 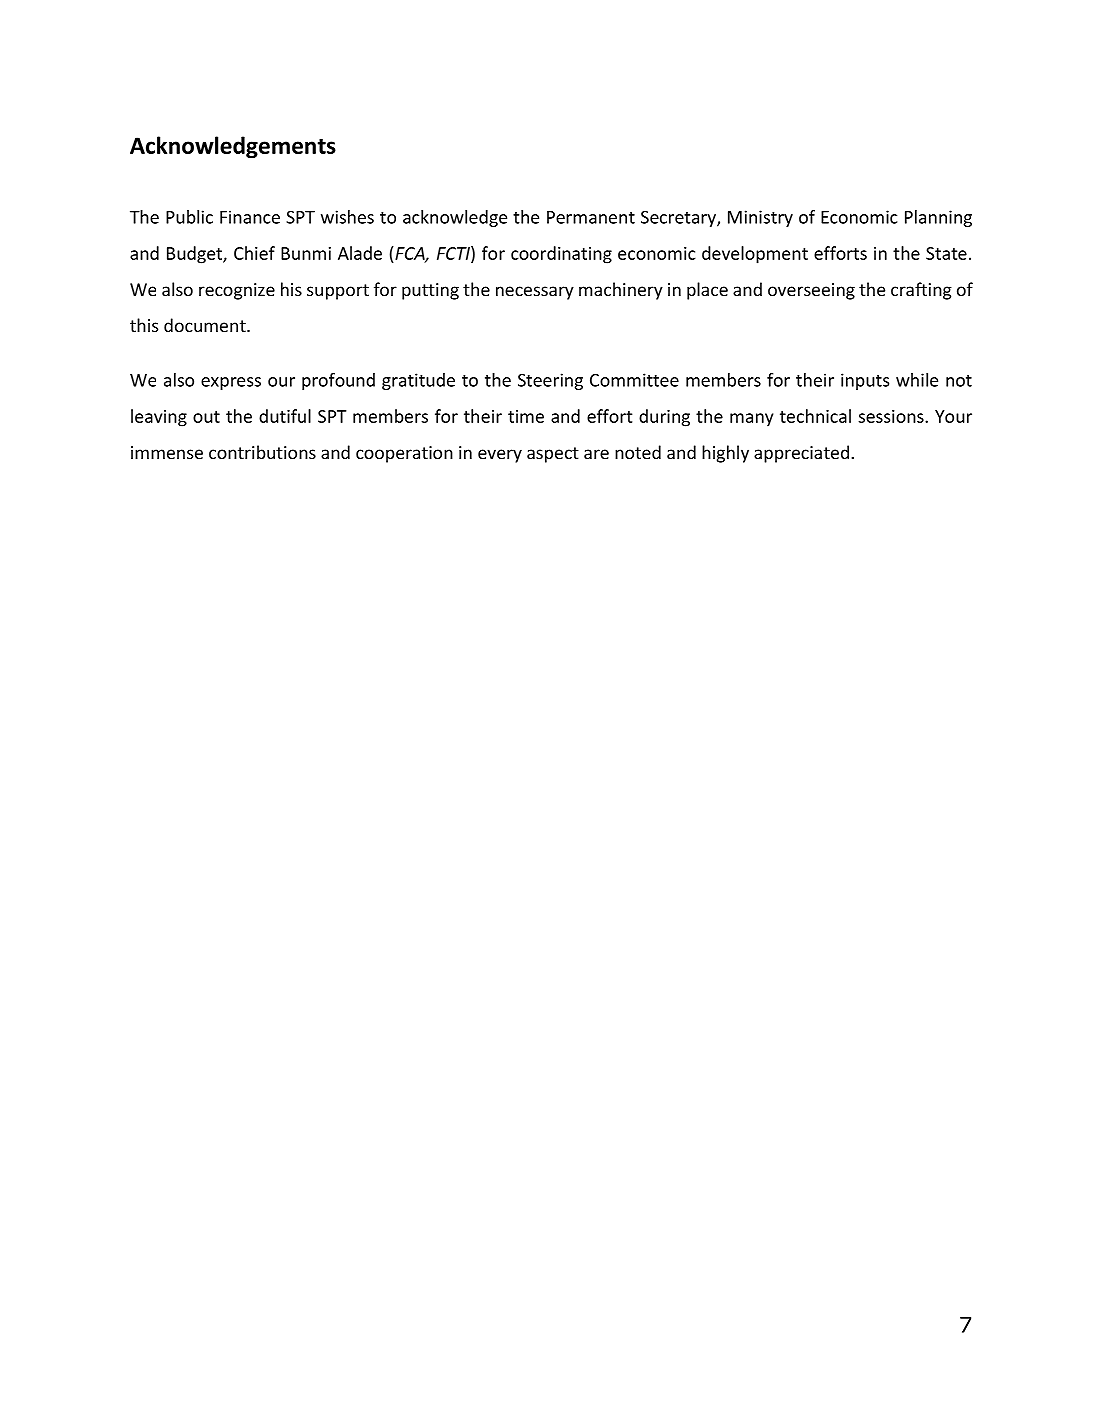 I want to click on Finance, so click(x=250, y=217).
